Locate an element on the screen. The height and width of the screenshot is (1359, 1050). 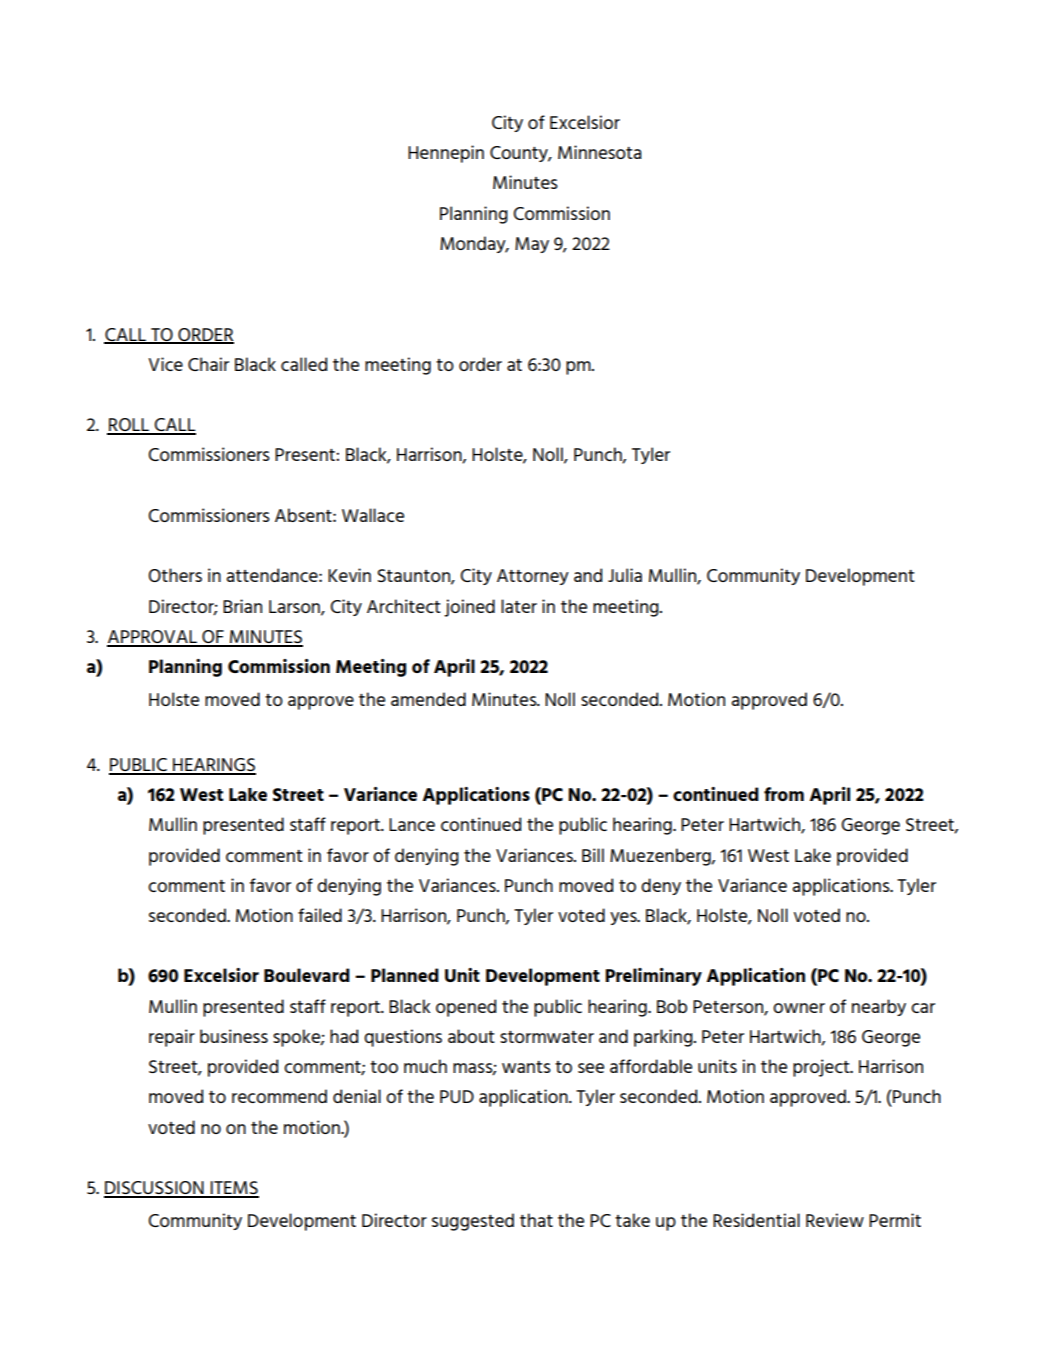
Minnesota is located at coordinates (599, 152).
